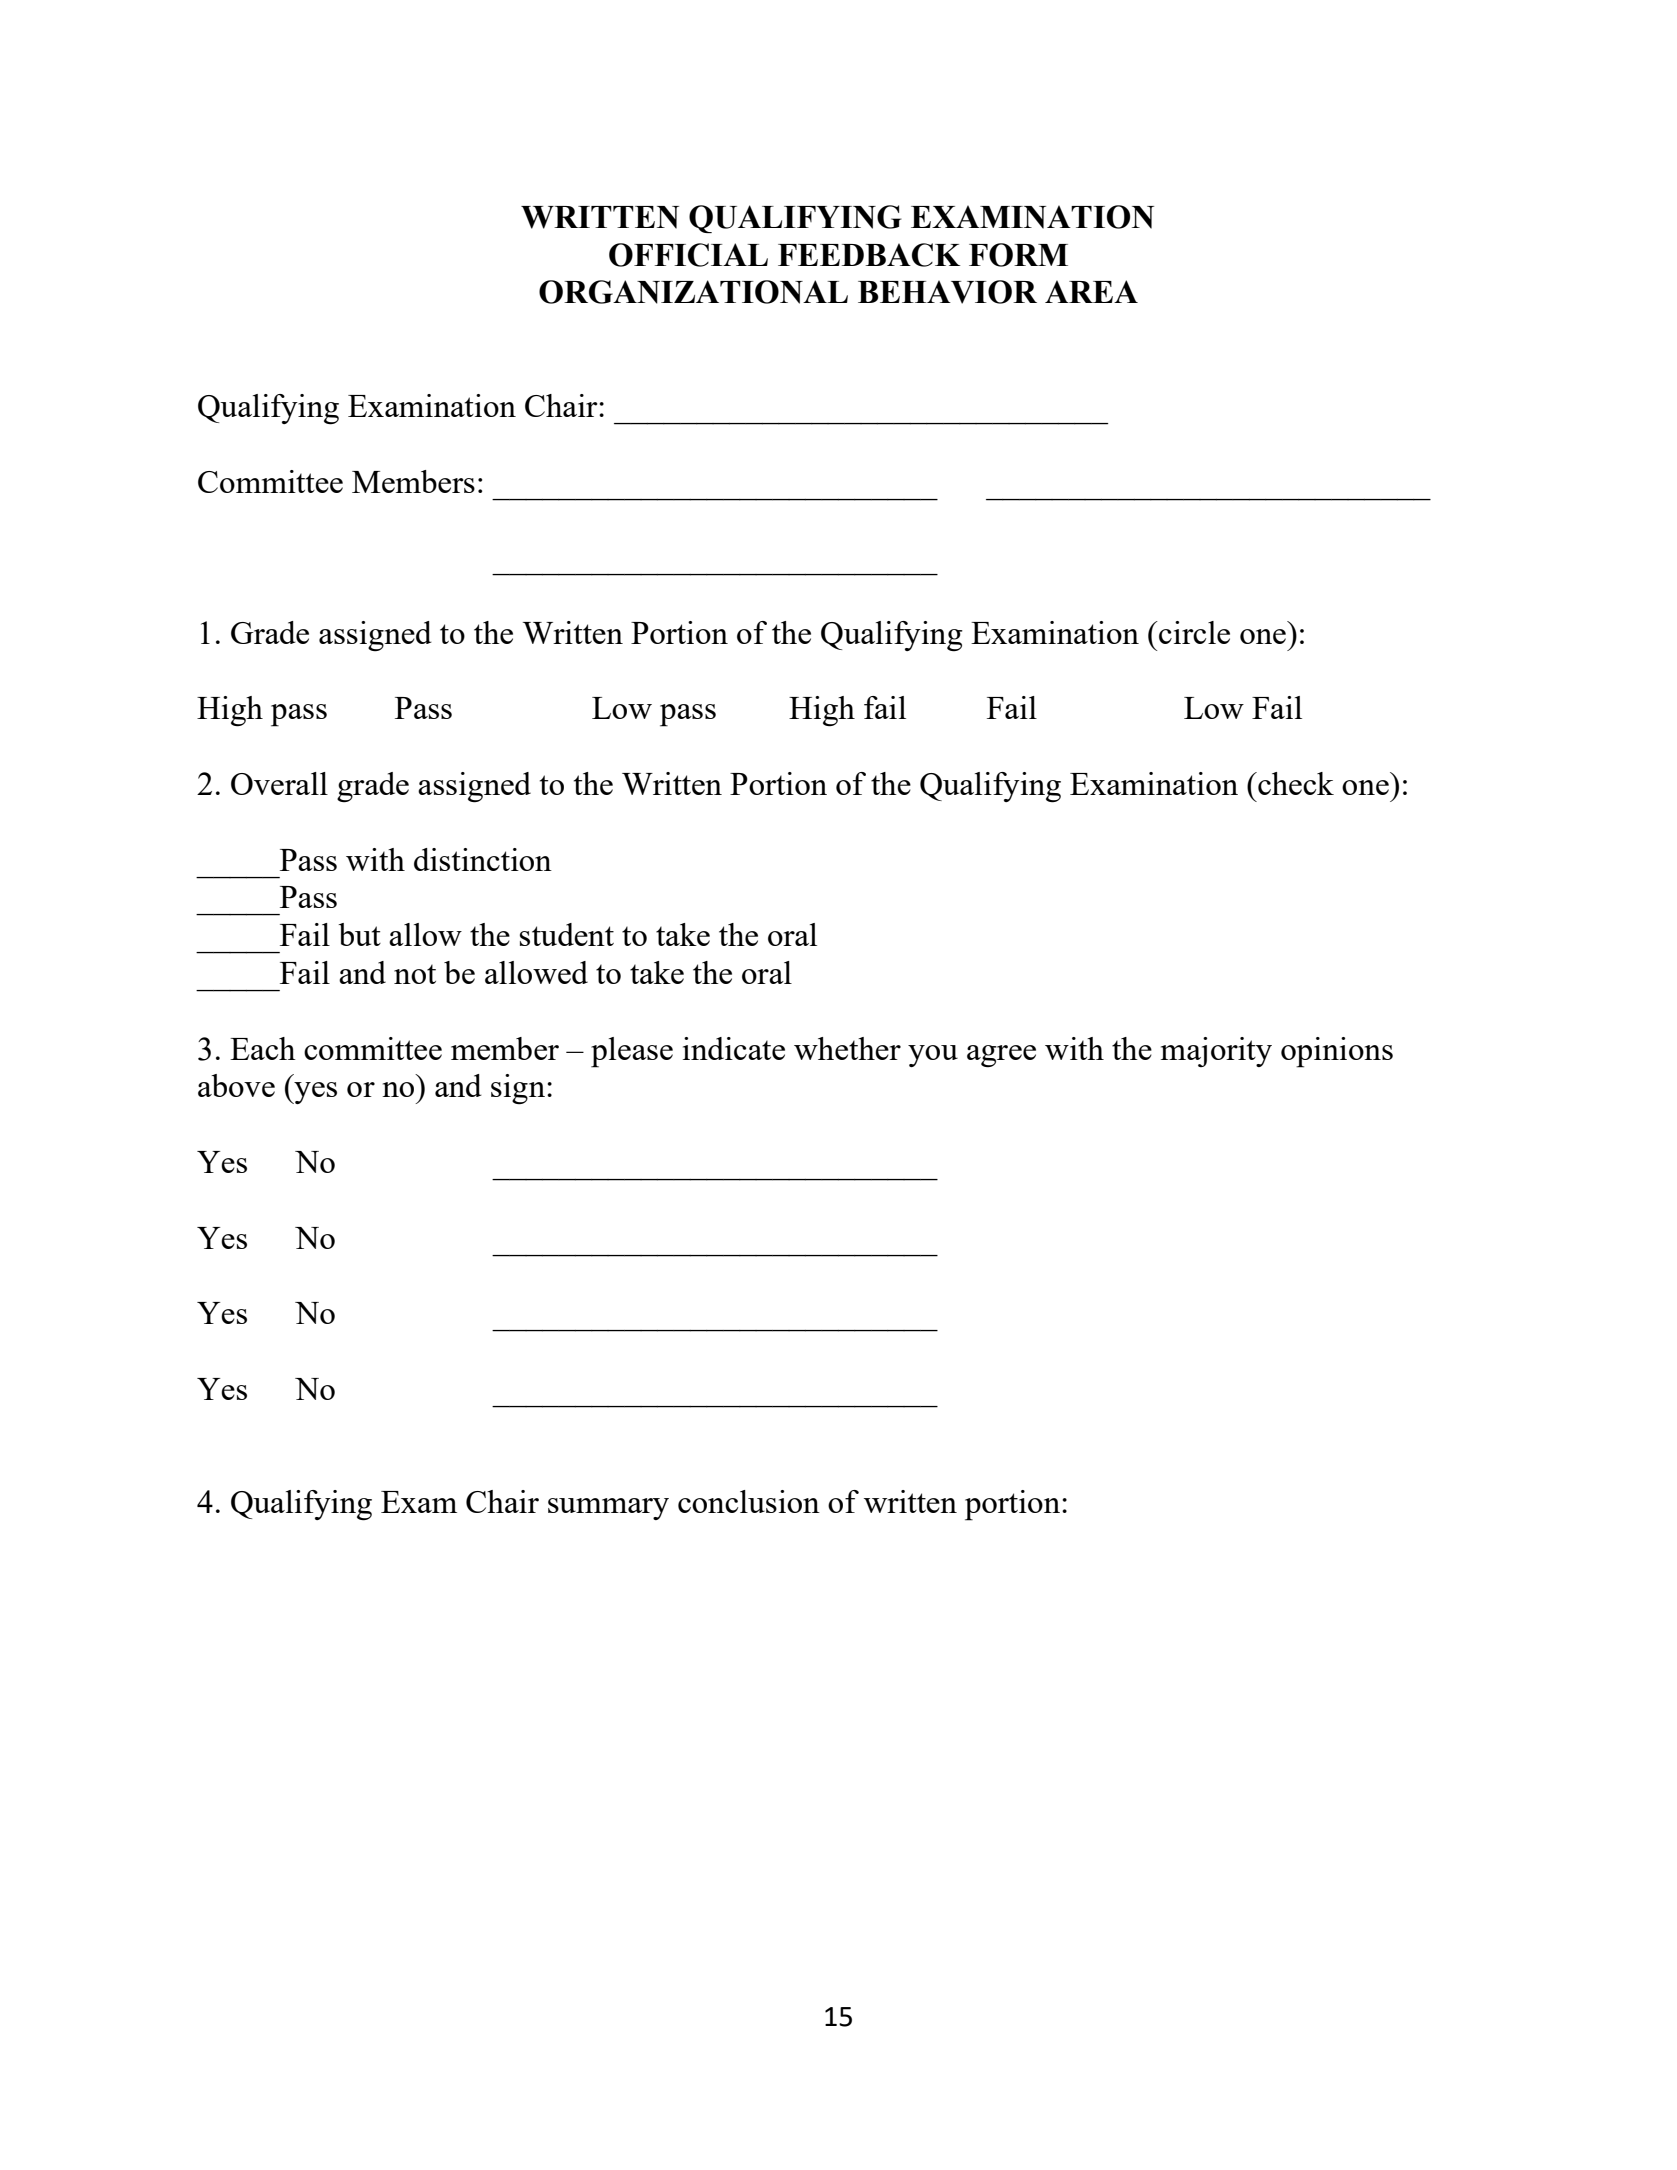  I want to click on Each, so click(263, 1048).
